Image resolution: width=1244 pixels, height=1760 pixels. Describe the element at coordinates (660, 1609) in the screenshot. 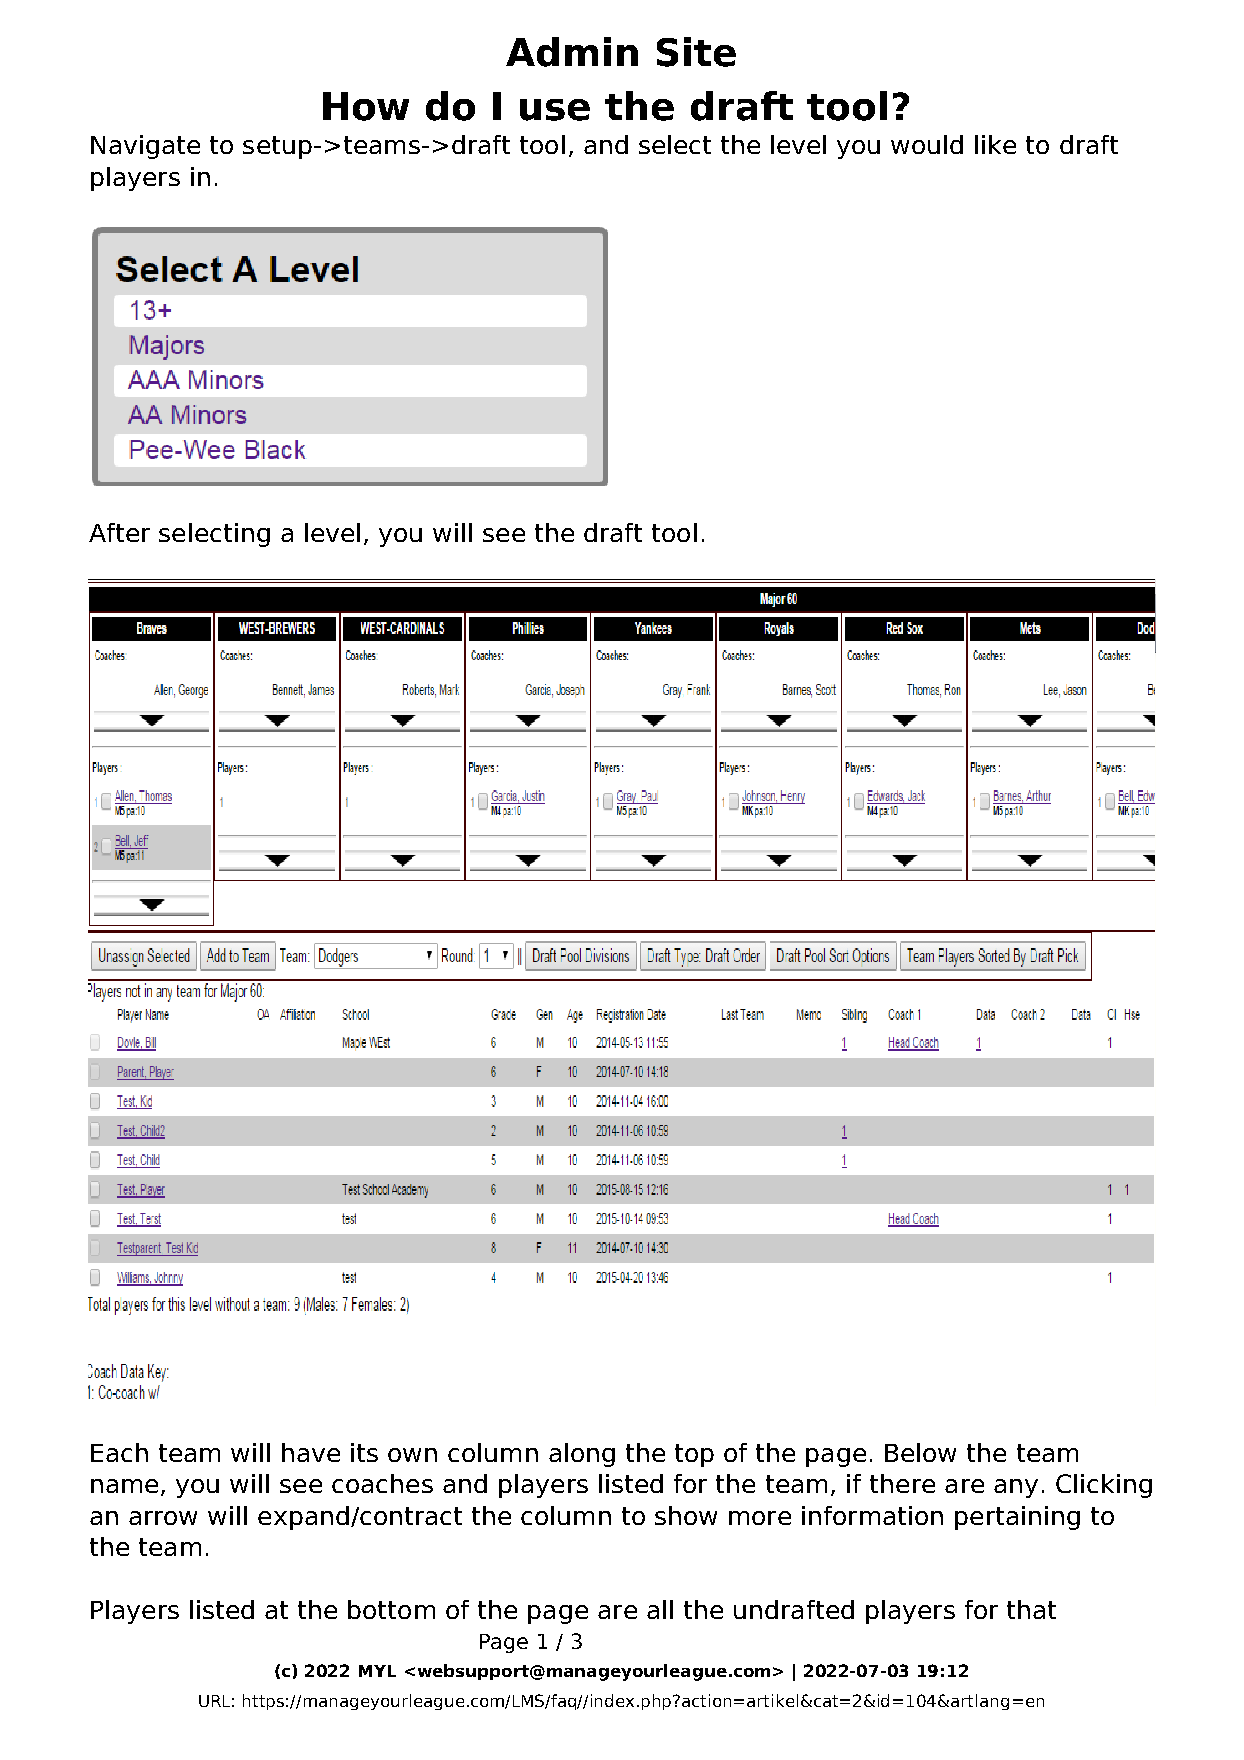

I see `all` at that location.
